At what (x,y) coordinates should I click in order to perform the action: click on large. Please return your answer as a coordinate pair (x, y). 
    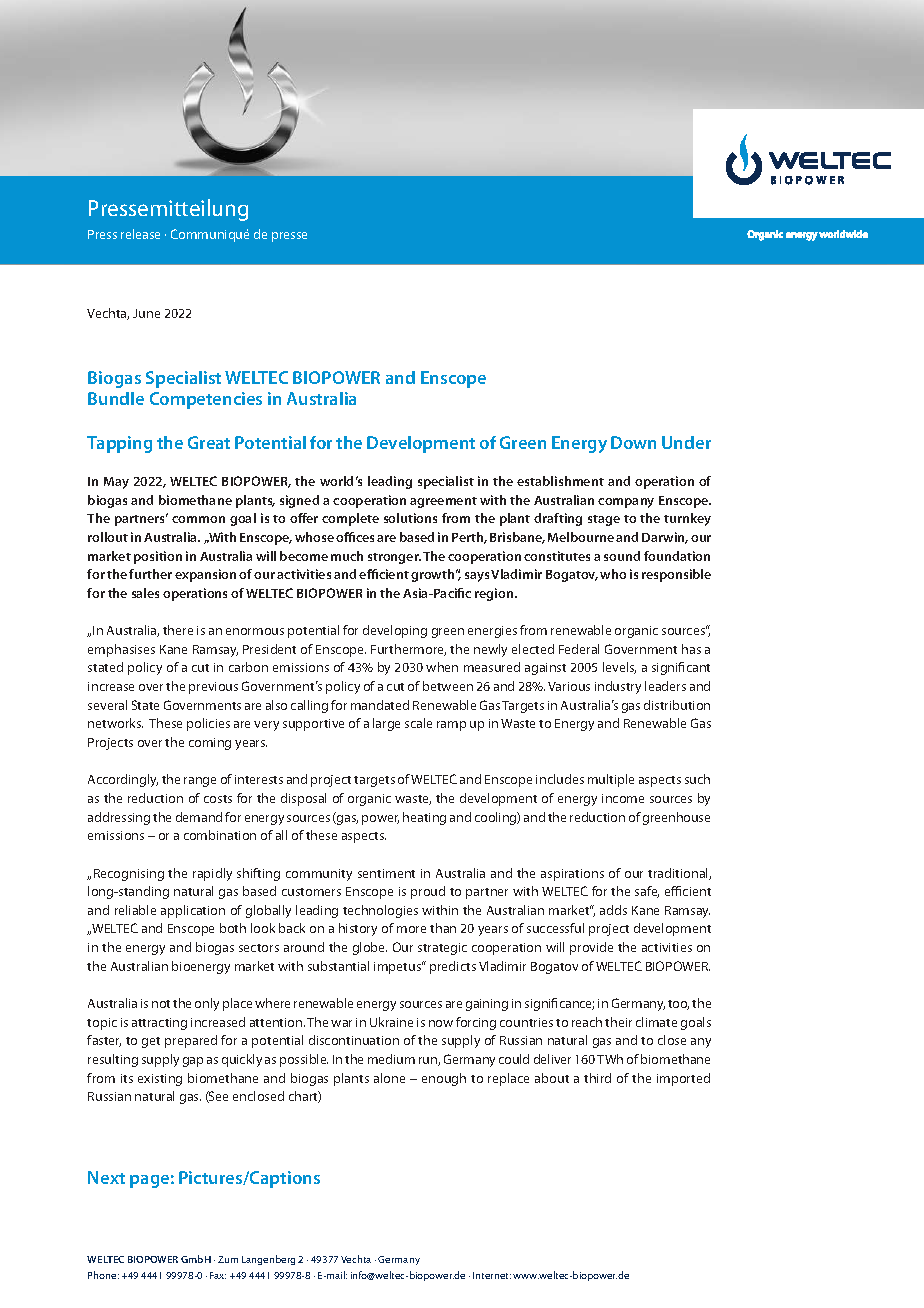
    Looking at the image, I should click on (386, 724).
